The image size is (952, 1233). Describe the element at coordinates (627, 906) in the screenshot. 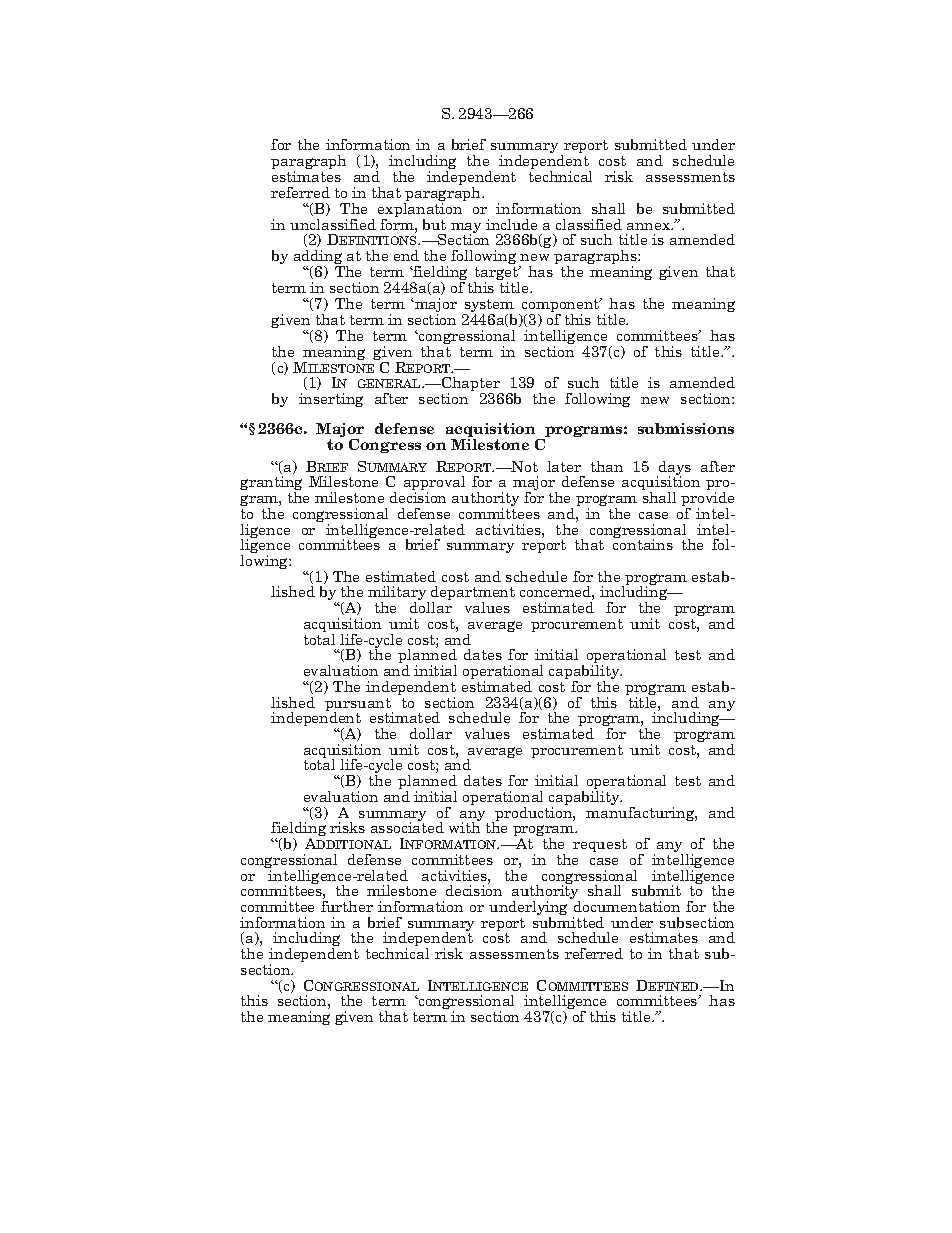

I see `documentation` at that location.
